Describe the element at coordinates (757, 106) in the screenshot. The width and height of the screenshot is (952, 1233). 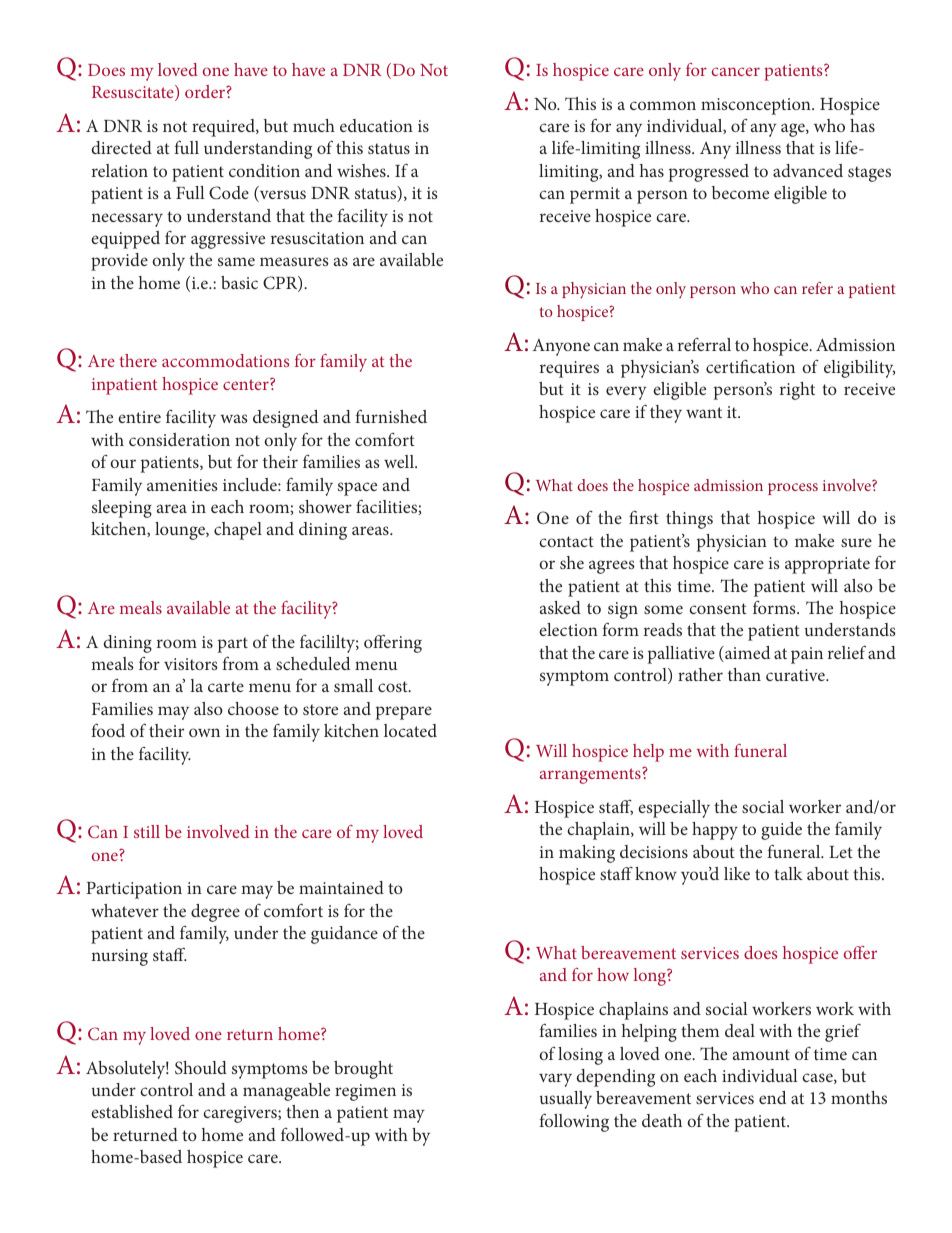
I see `misconception` at that location.
